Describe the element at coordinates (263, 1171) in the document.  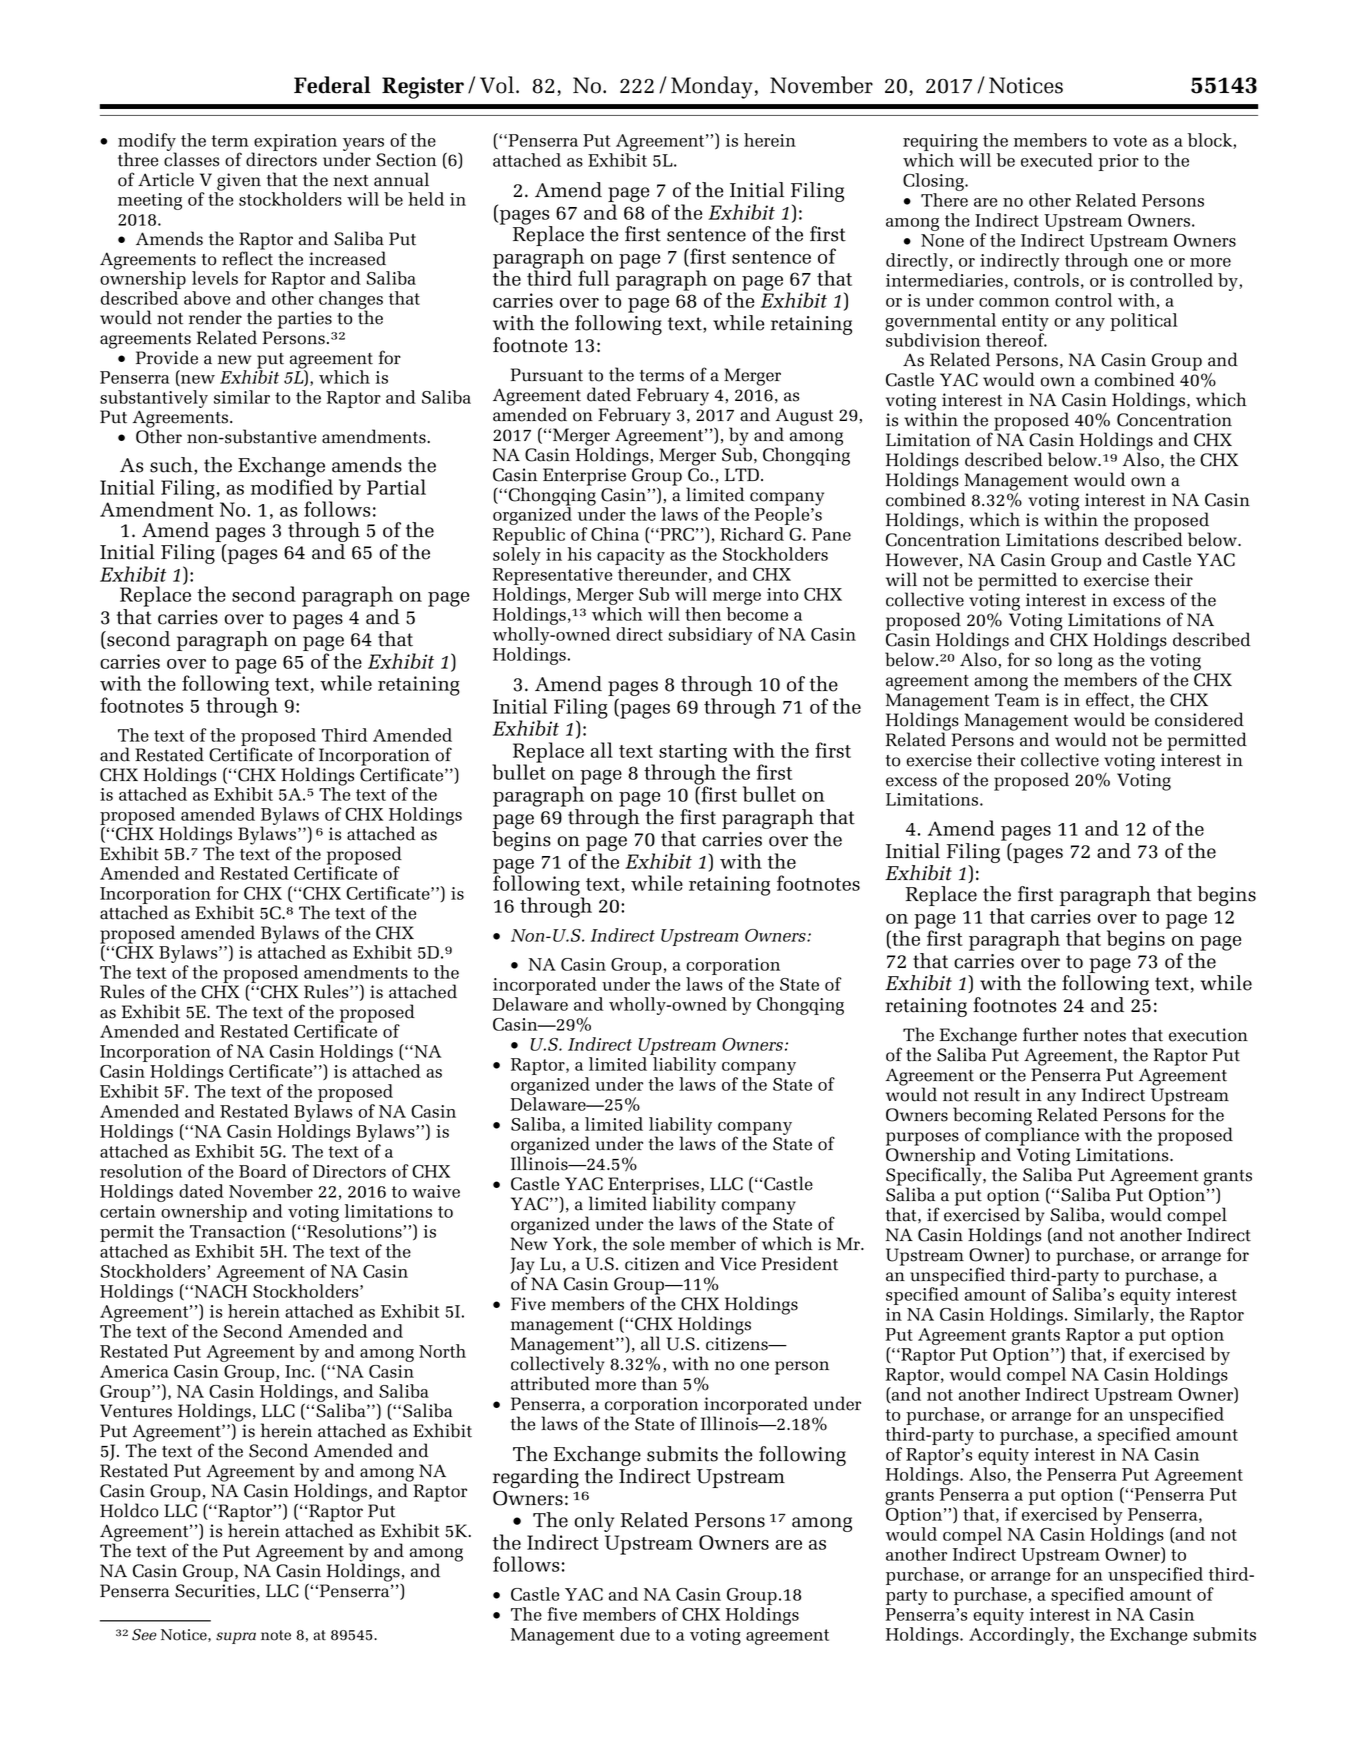
I see `Board` at that location.
